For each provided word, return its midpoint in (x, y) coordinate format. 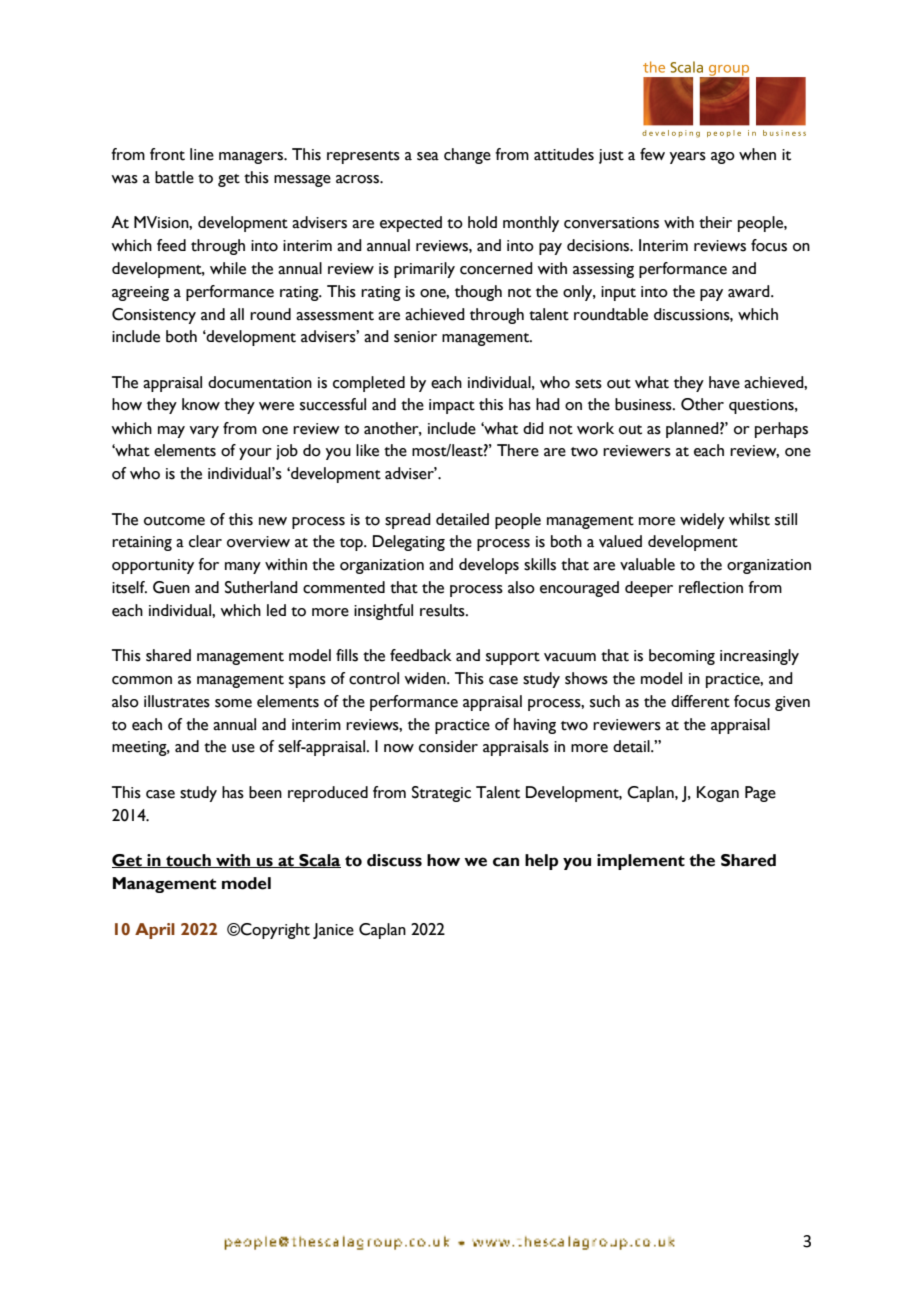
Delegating (409, 543)
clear (205, 541)
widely (702, 521)
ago (723, 158)
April (155, 931)
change (467, 156)
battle (174, 177)
